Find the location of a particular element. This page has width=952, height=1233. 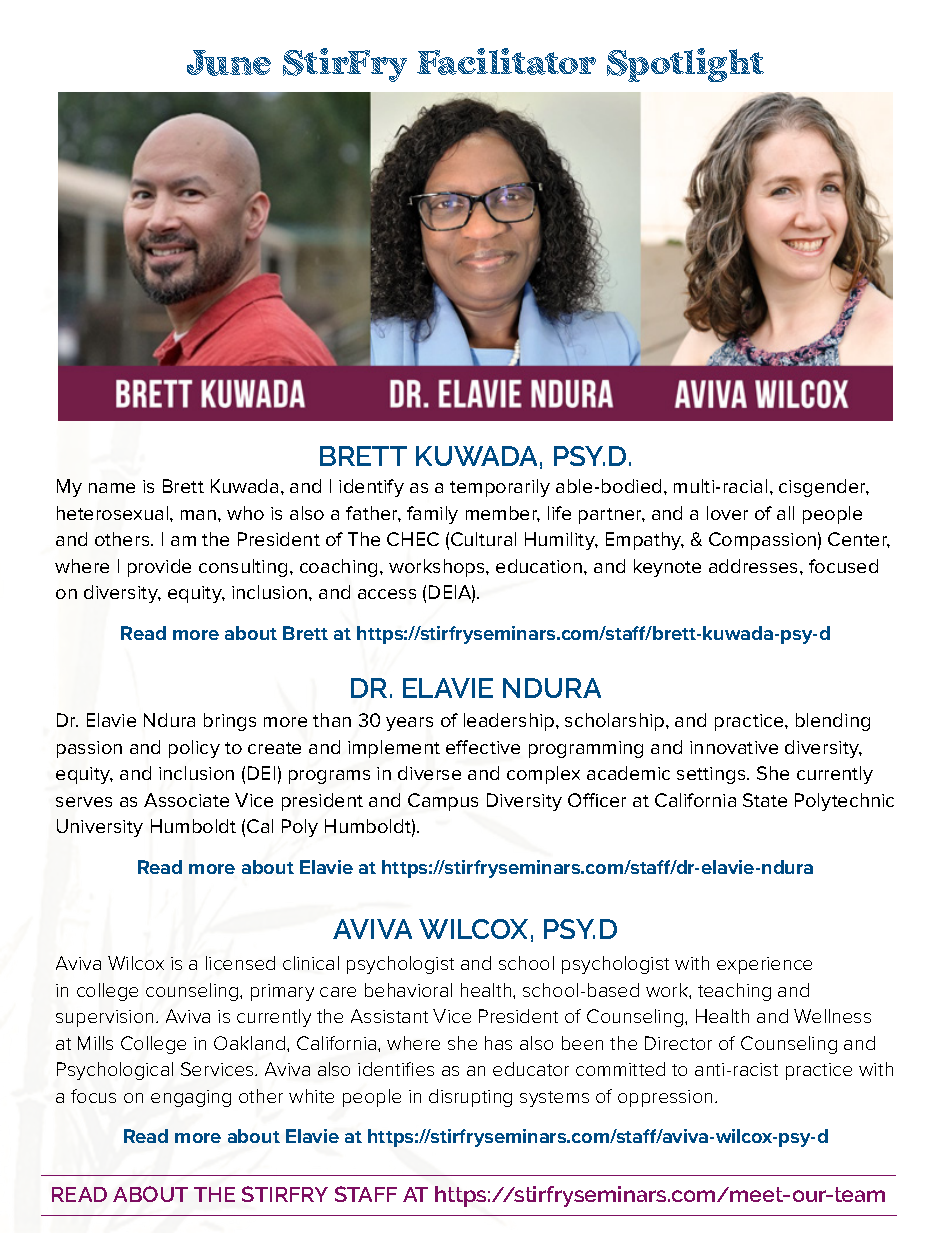

name is located at coordinates (112, 488).
